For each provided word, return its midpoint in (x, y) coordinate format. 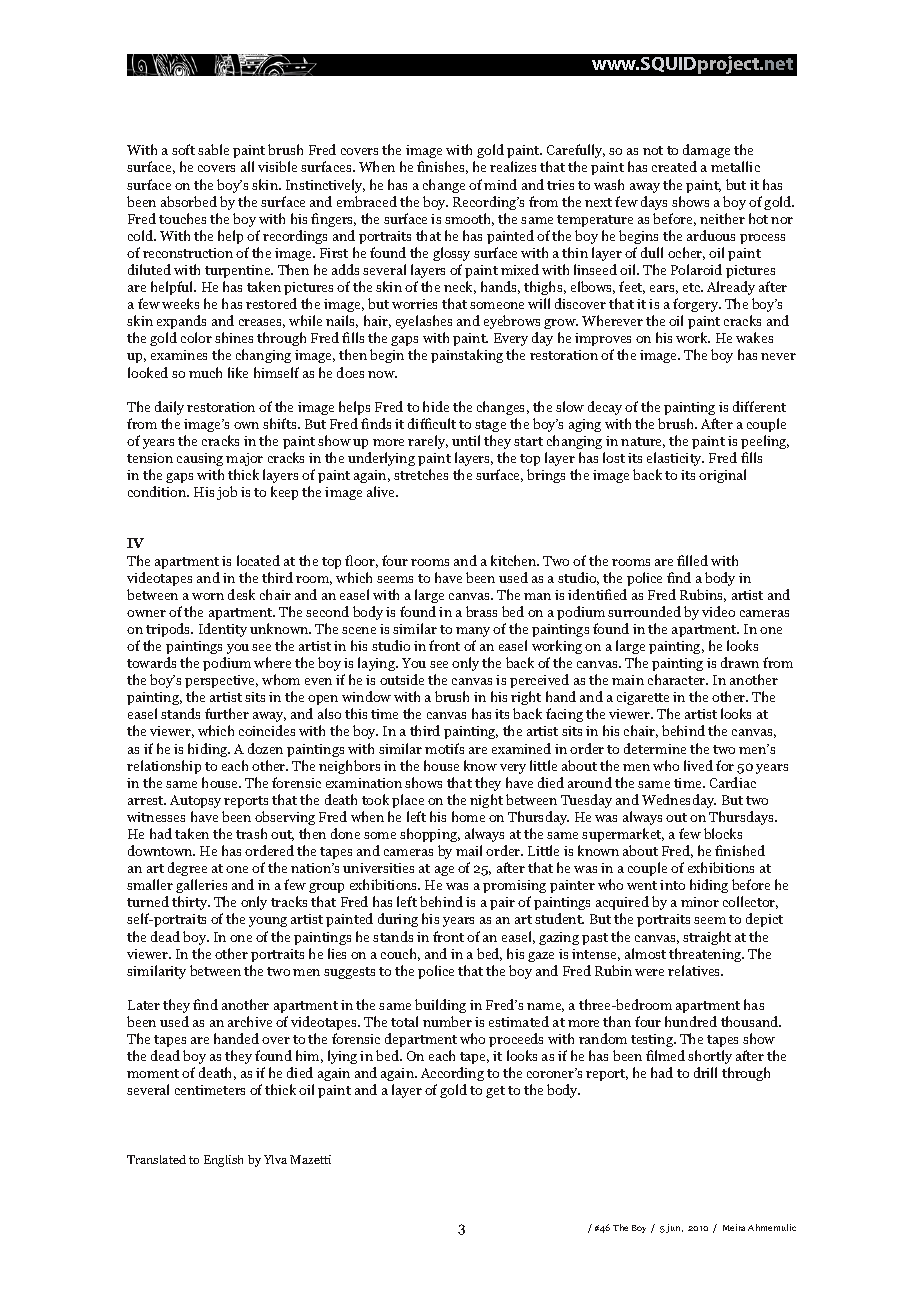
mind (500, 184)
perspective (221, 681)
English (223, 1161)
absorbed (189, 201)
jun (674, 1228)
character (678, 679)
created (674, 166)
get (495, 1092)
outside (402, 679)
